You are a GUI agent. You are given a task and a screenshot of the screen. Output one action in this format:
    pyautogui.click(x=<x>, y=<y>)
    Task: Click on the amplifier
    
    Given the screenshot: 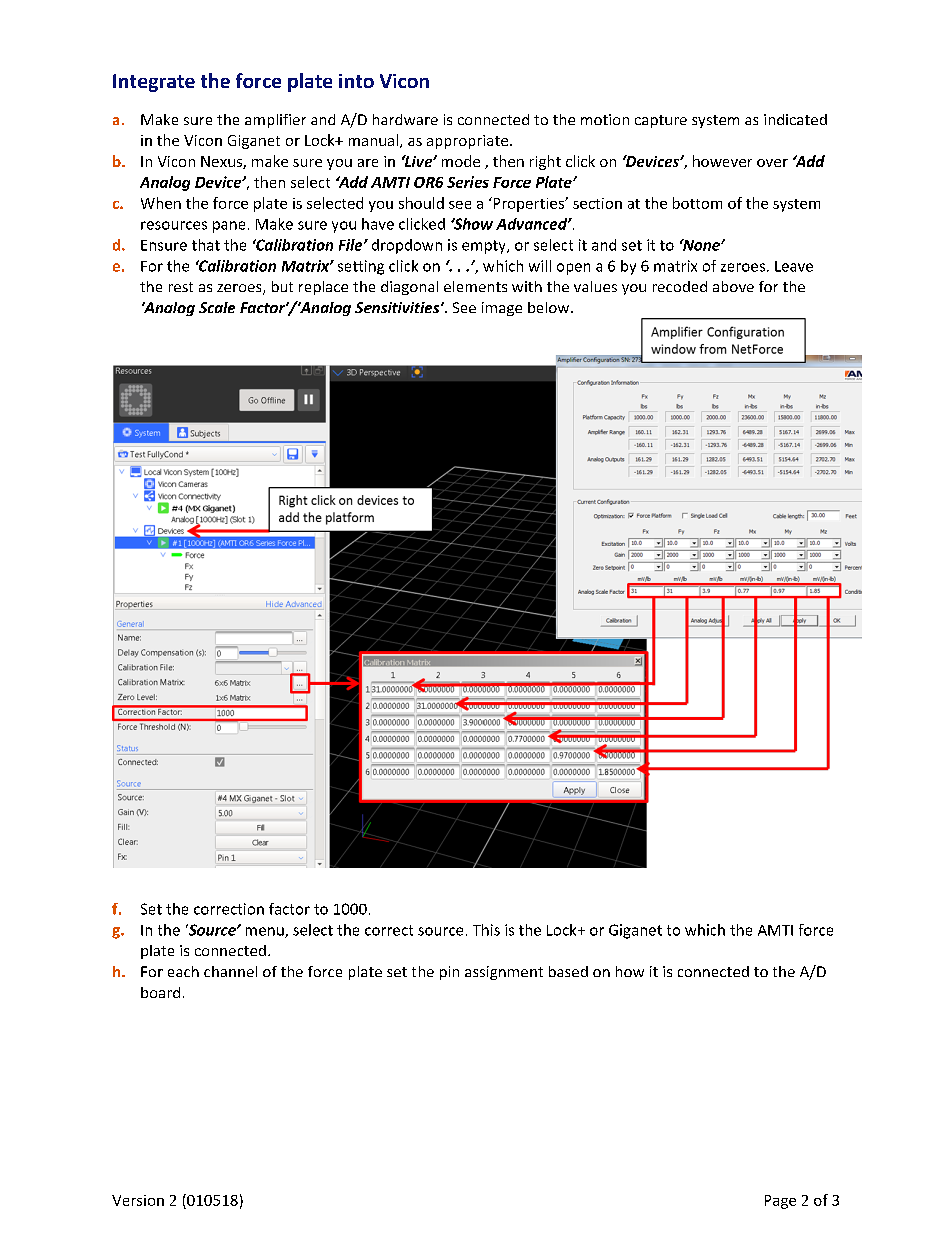 What is the action you would take?
    pyautogui.click(x=275, y=121)
